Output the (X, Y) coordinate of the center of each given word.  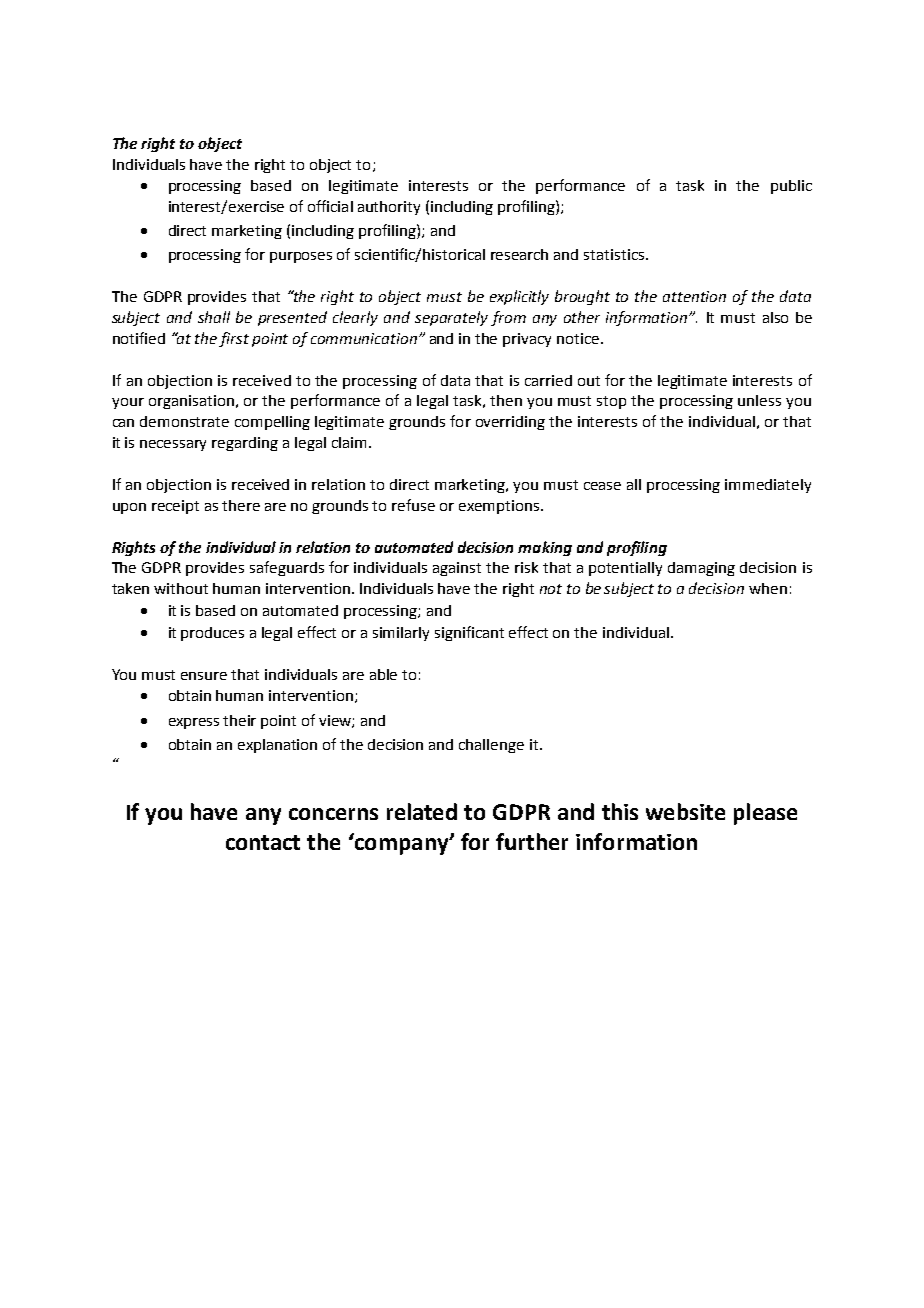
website (685, 811)
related (422, 811)
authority (389, 208)
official (330, 206)
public (791, 187)
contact (263, 842)
